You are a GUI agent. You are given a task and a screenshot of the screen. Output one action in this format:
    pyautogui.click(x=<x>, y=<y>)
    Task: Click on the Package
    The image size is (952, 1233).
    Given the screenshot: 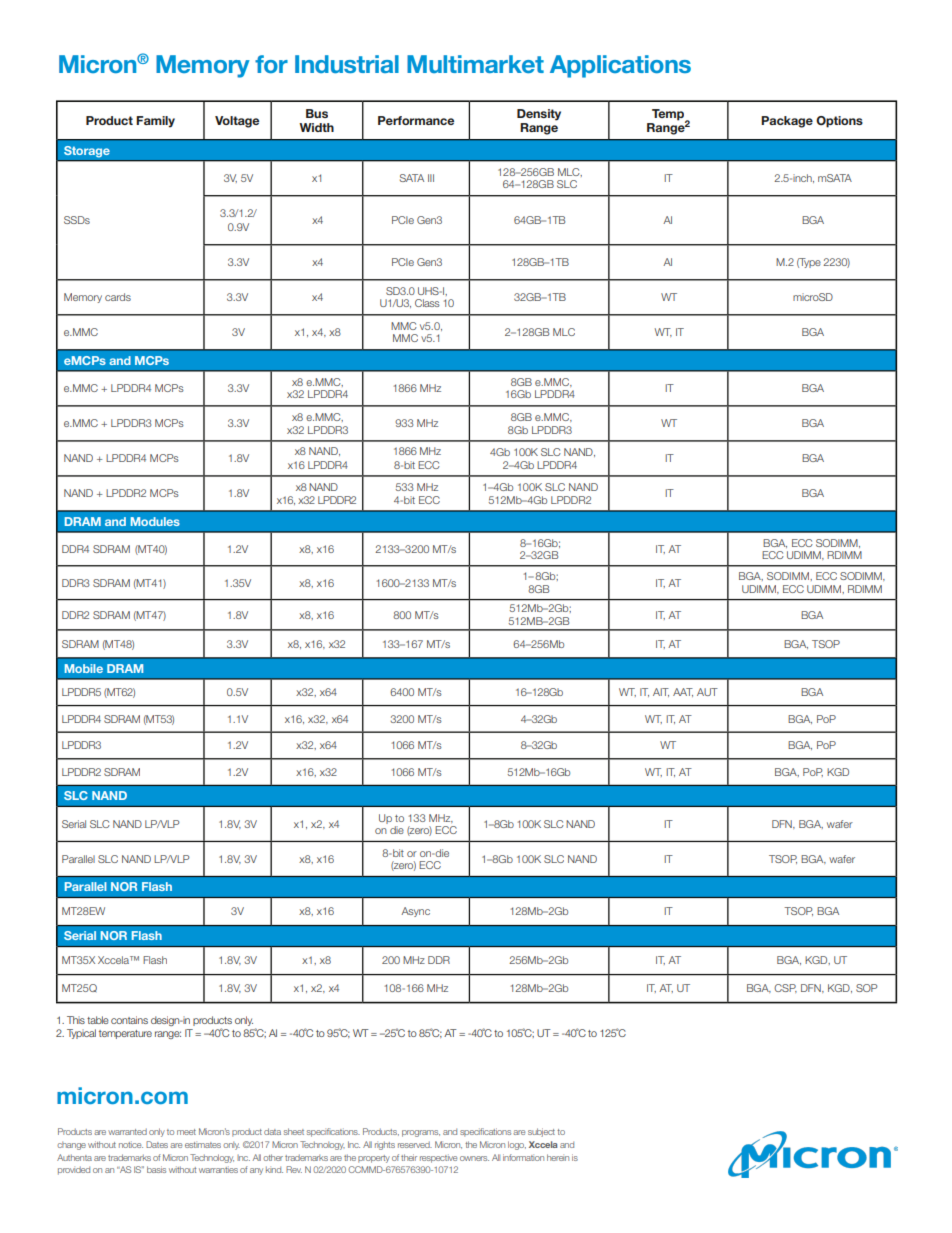 What is the action you would take?
    pyautogui.click(x=787, y=122)
